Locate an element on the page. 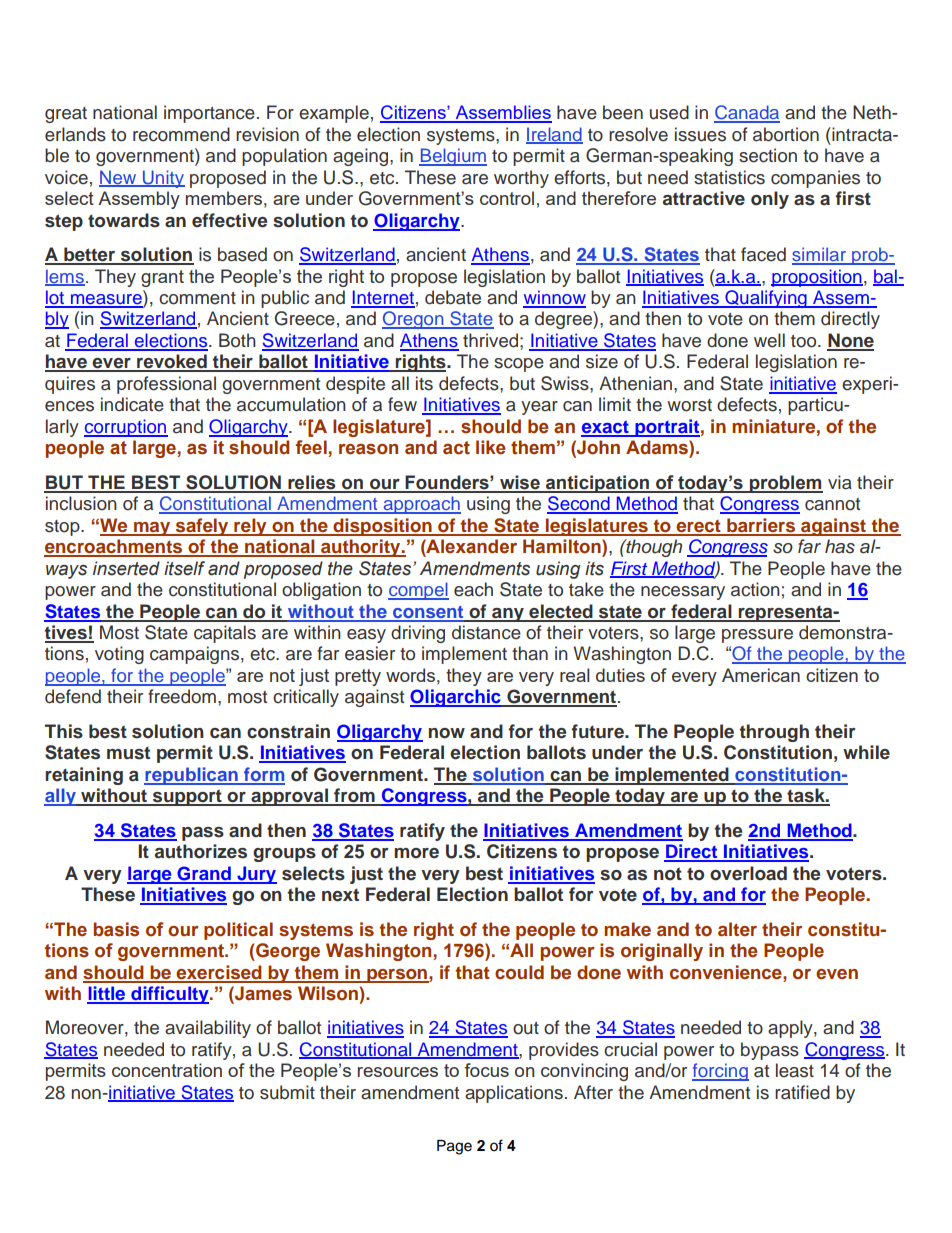  distance is located at coordinates (486, 632).
